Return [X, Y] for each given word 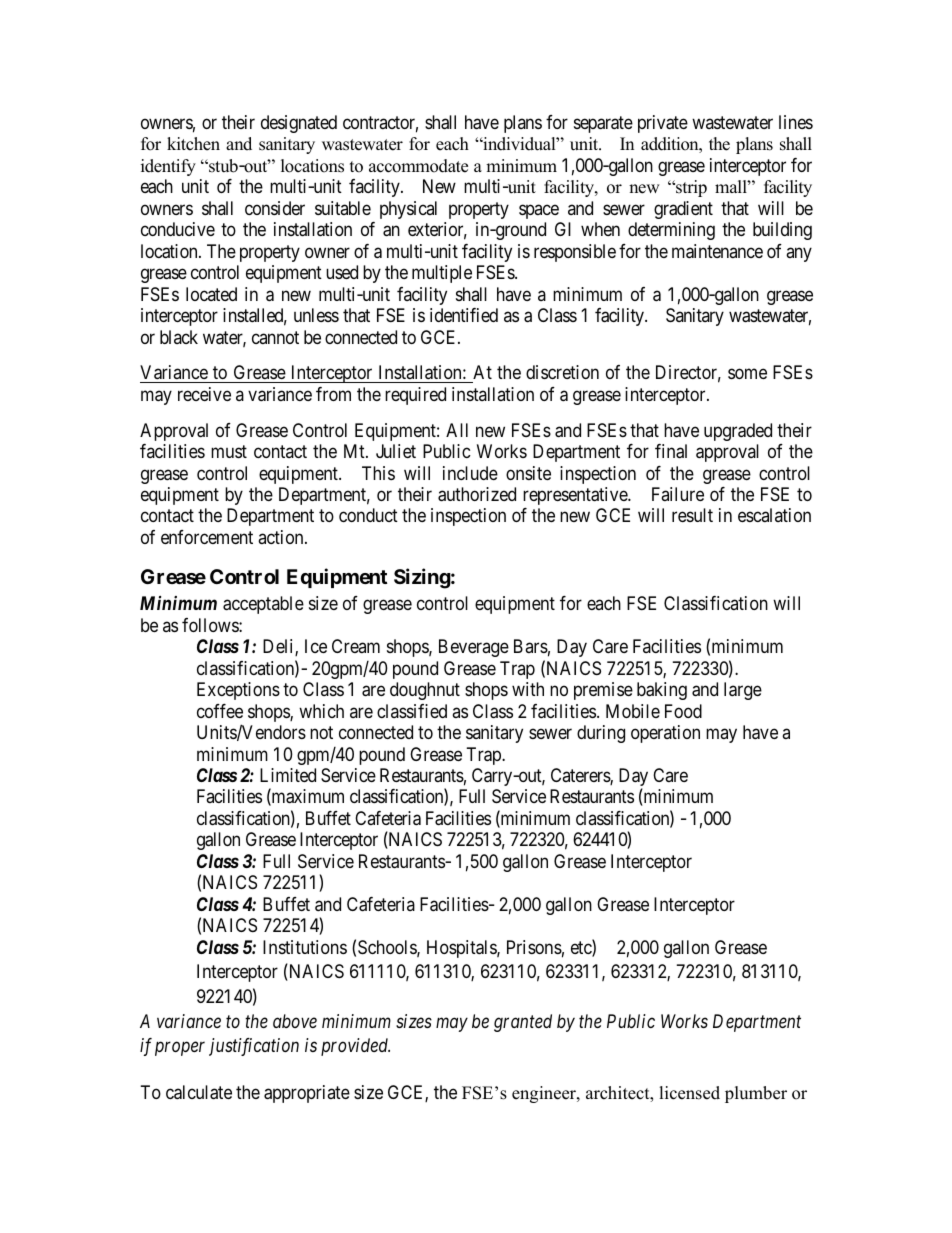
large [743, 691]
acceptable [263, 605]
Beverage [474, 648]
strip [690, 188]
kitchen [193, 144]
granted [523, 1023]
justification [254, 1047]
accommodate [418, 166]
